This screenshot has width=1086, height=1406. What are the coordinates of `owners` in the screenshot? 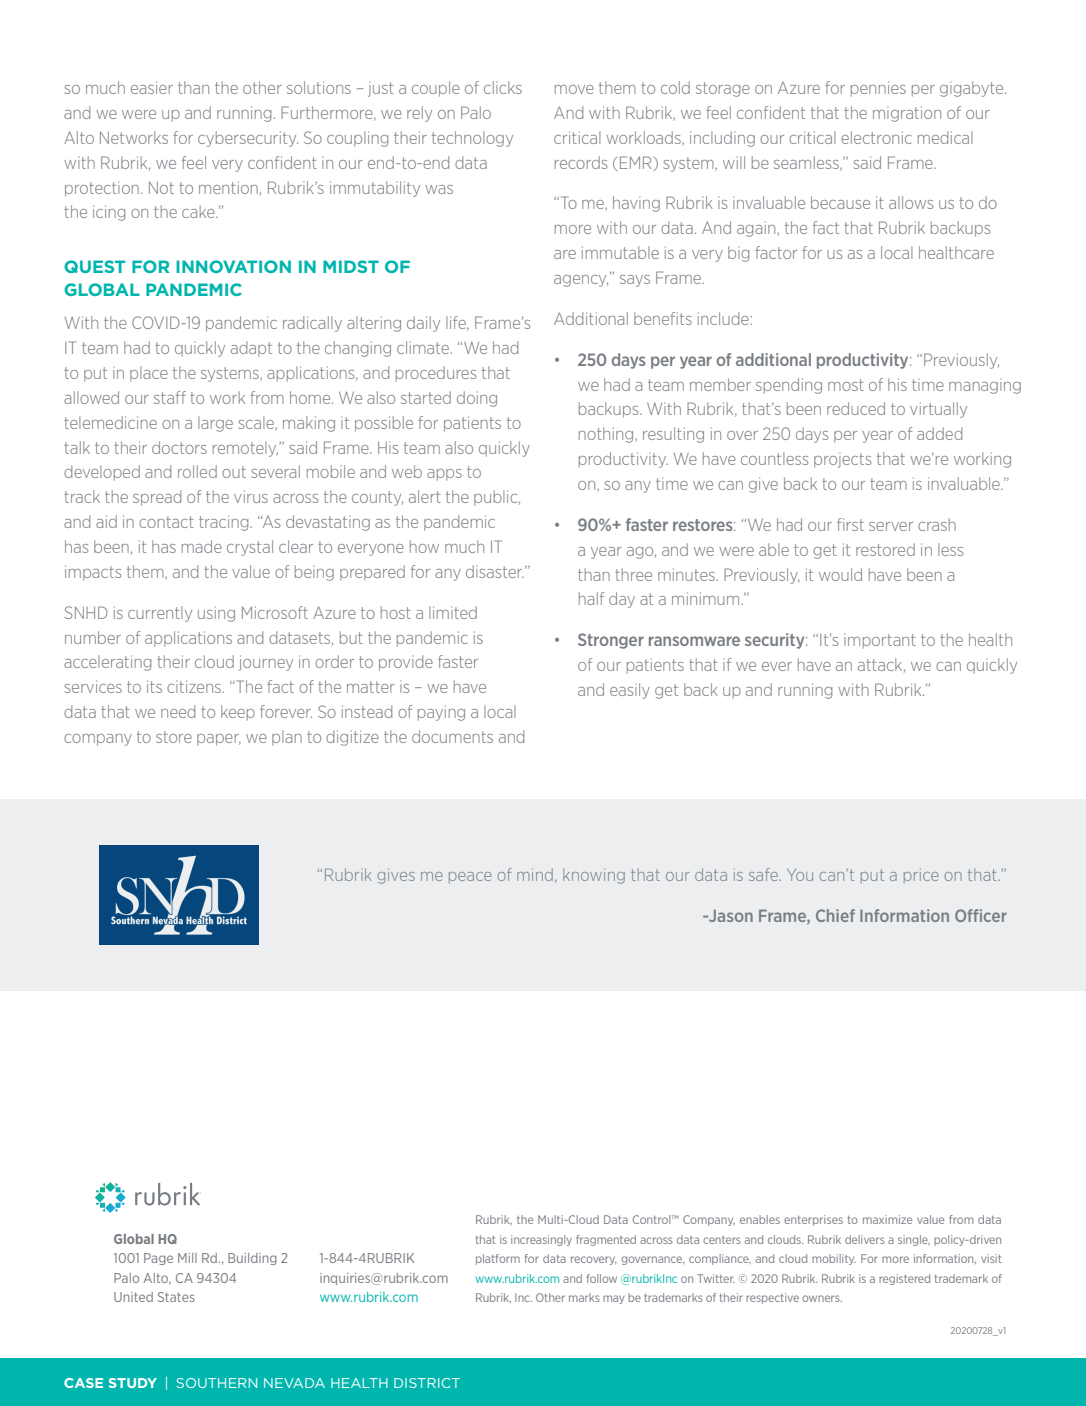 It's located at (822, 1298).
